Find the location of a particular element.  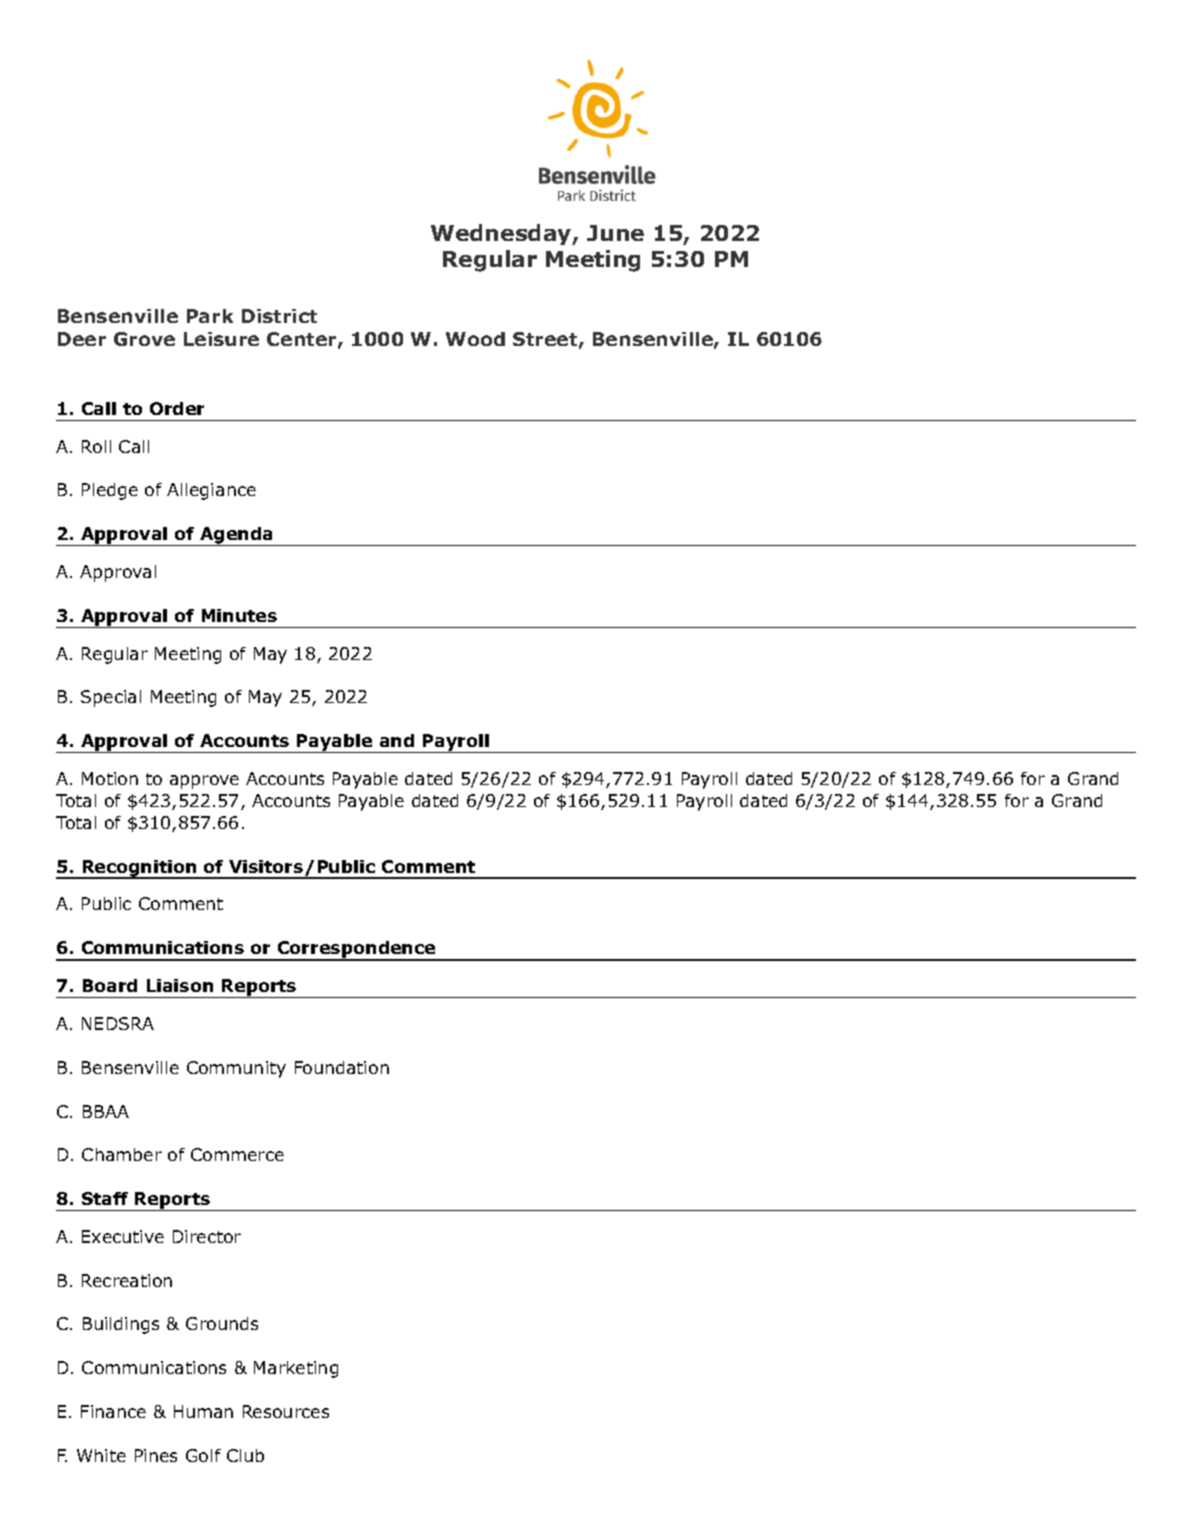

District is located at coordinates (279, 316).
